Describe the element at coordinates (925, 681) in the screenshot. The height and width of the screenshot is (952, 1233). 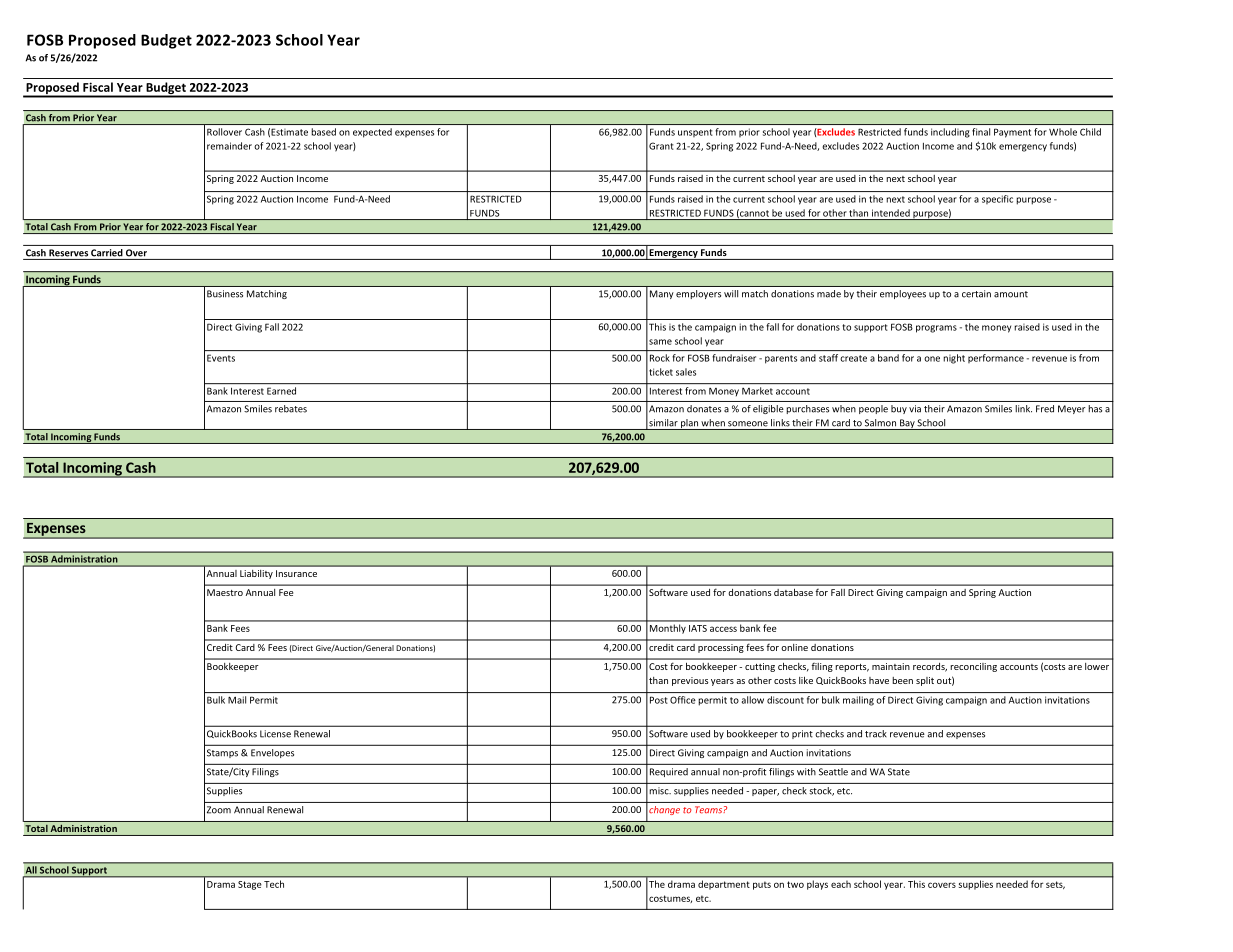
I see `split` at that location.
